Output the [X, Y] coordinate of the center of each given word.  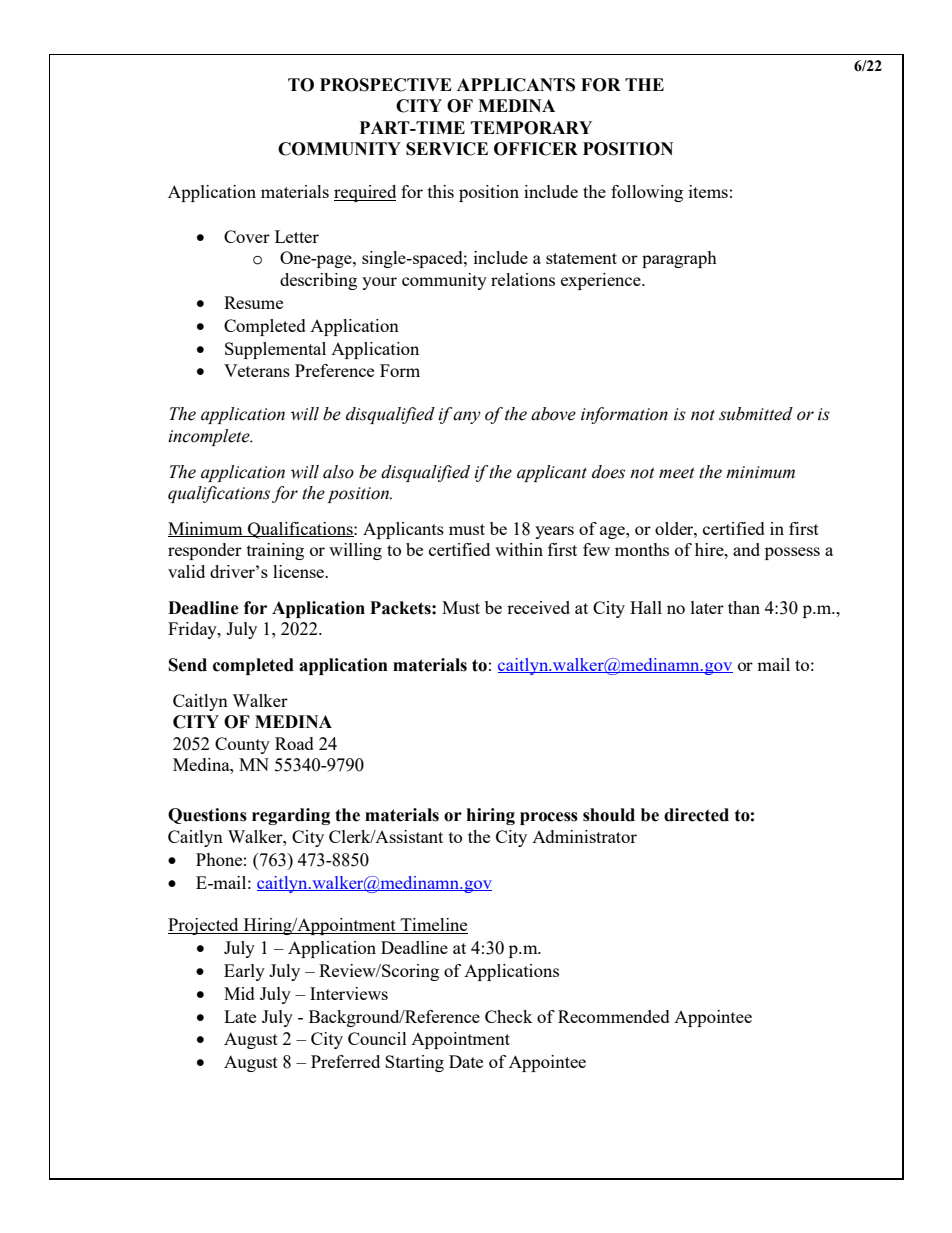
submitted [756, 414]
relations [523, 279]
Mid [239, 993]
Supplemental [275, 350]
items [708, 191]
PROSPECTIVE [386, 85]
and [746, 549]
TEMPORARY [531, 128]
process [549, 818]
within [519, 549]
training [275, 551]
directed [696, 815]
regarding [291, 816]
